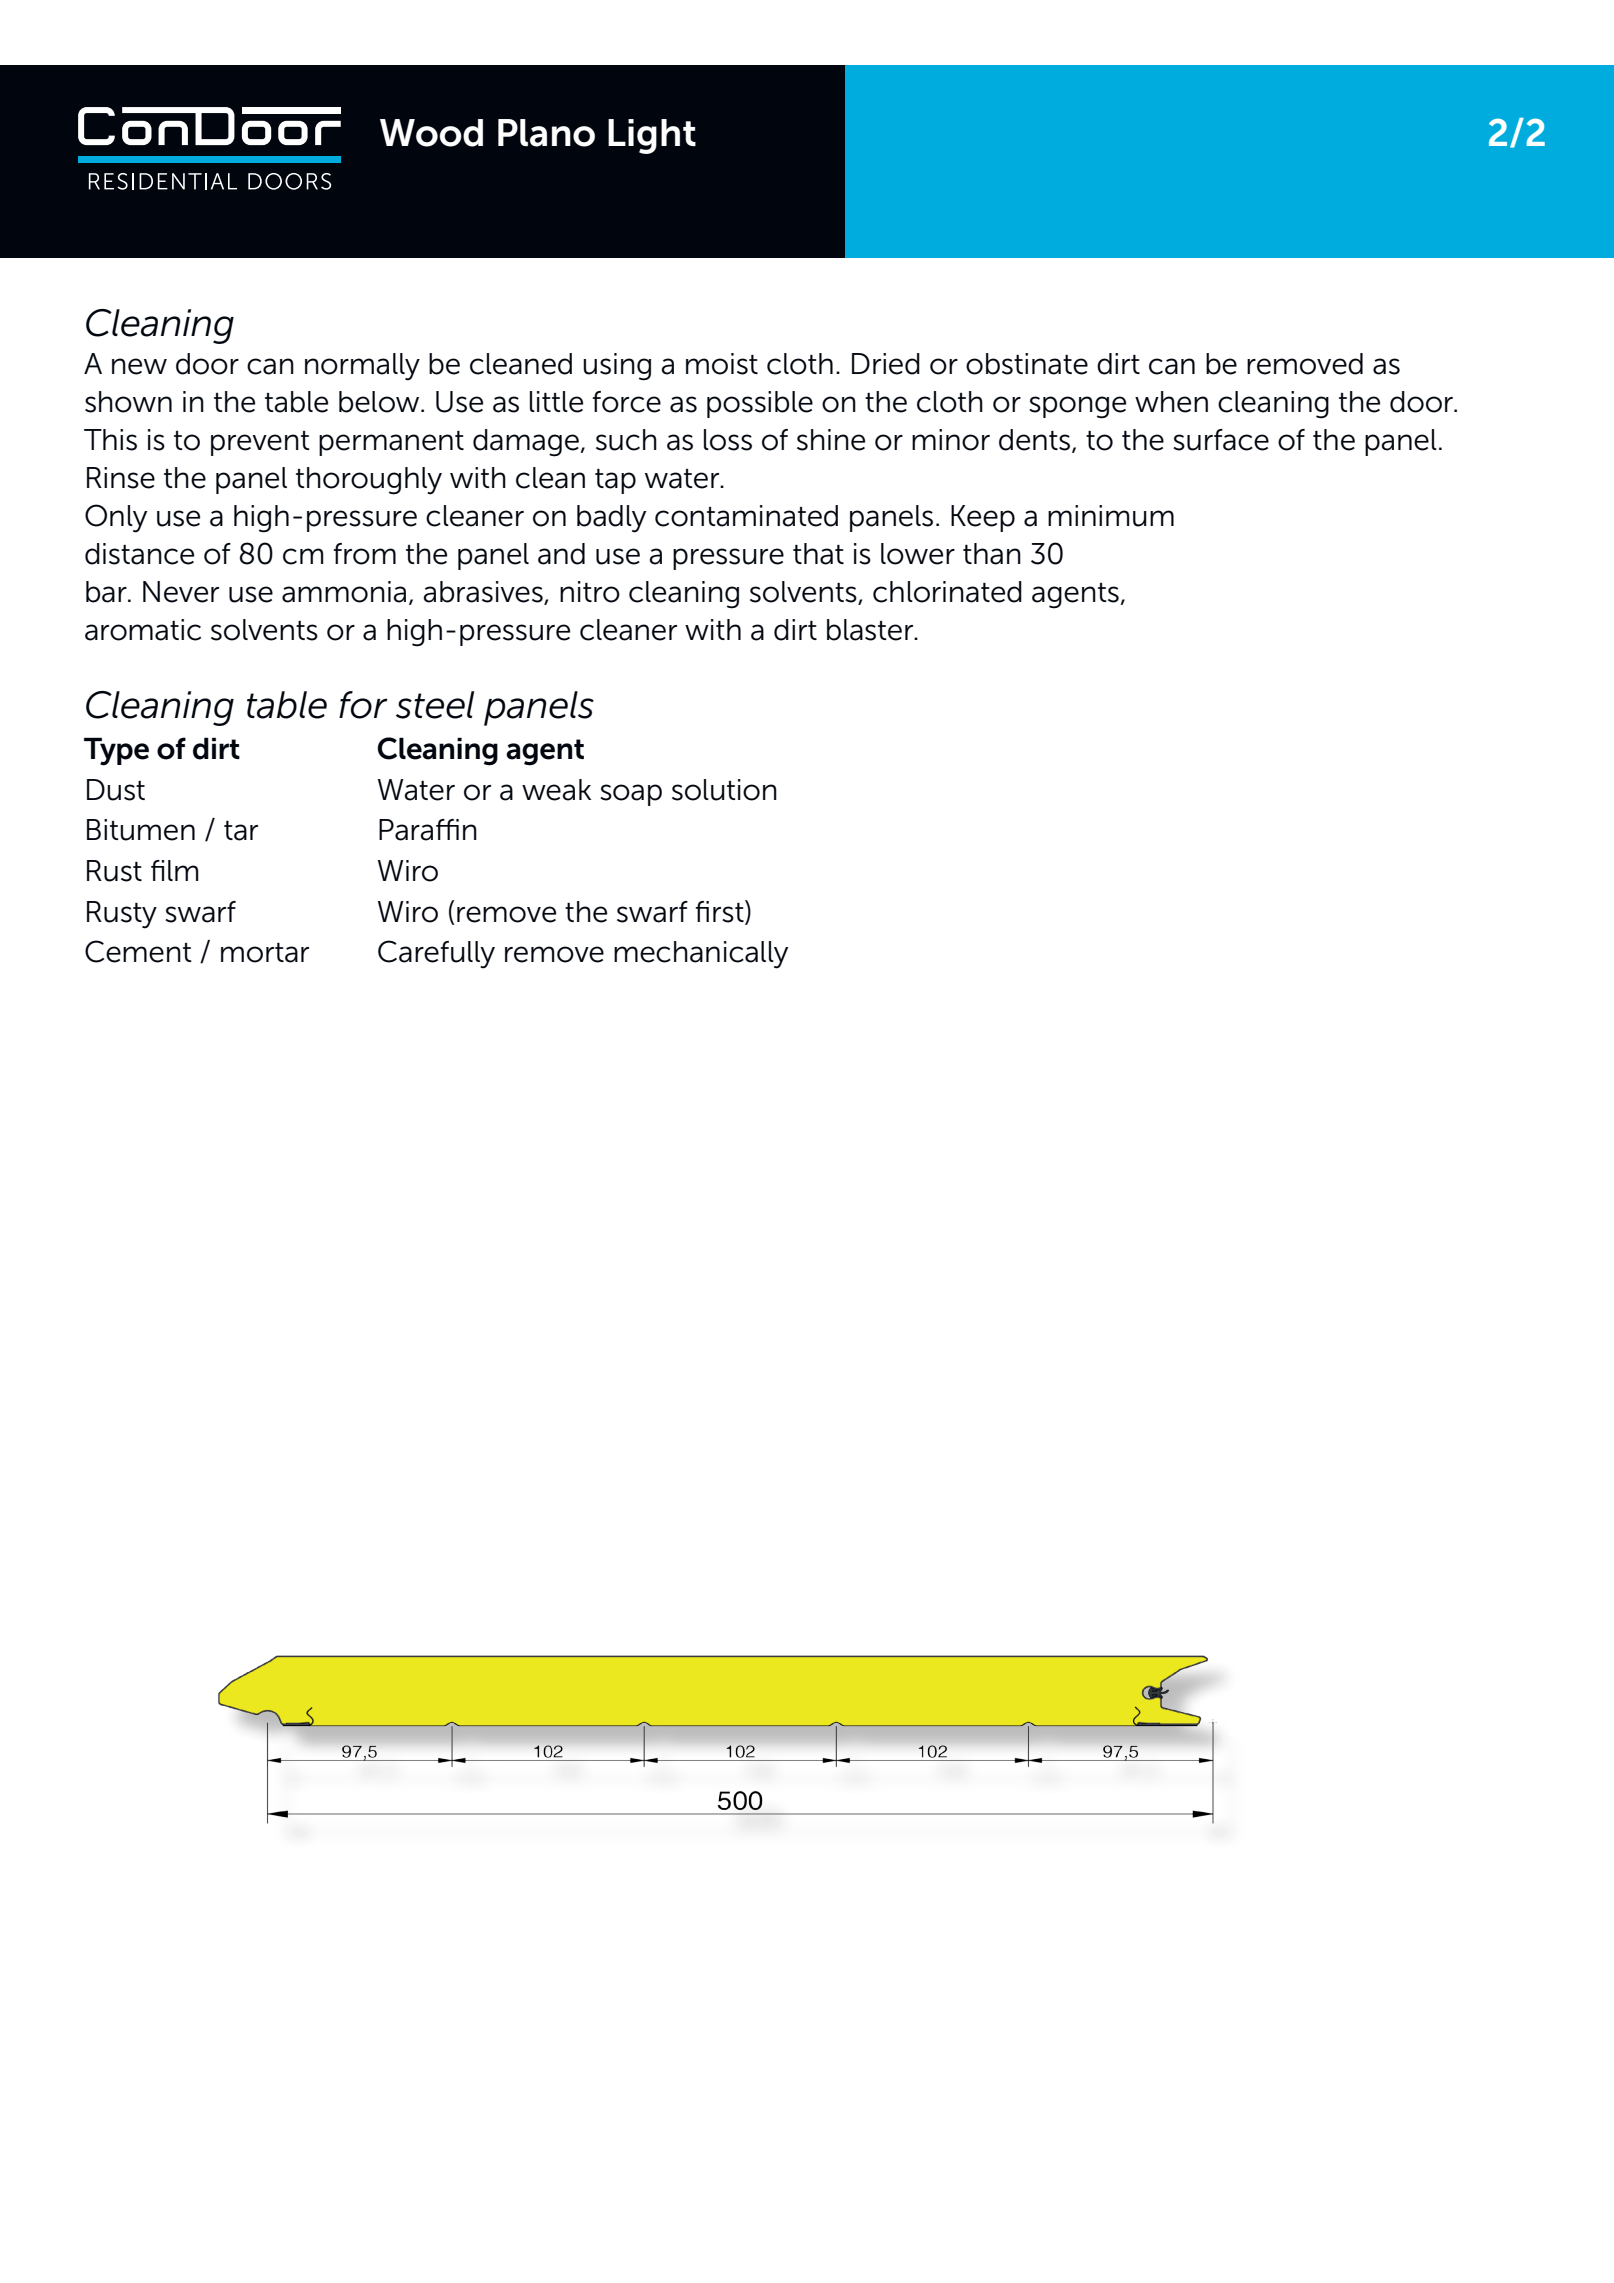  Describe the element at coordinates (611, 519) in the image. I see `badly` at that location.
